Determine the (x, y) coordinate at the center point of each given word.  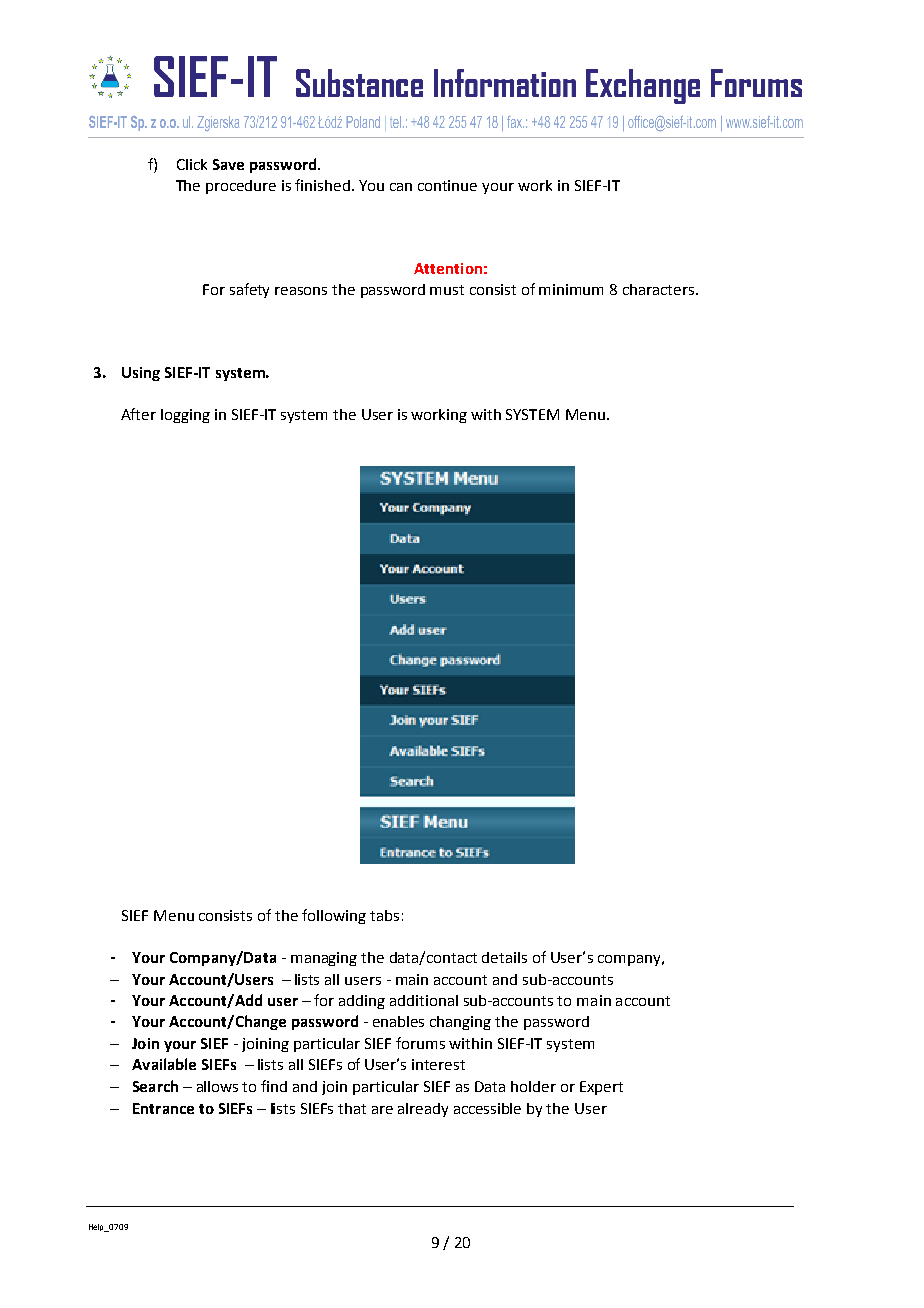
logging (185, 416)
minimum (571, 289)
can (401, 187)
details (504, 957)
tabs (384, 915)
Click (192, 164)
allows (217, 1086)
